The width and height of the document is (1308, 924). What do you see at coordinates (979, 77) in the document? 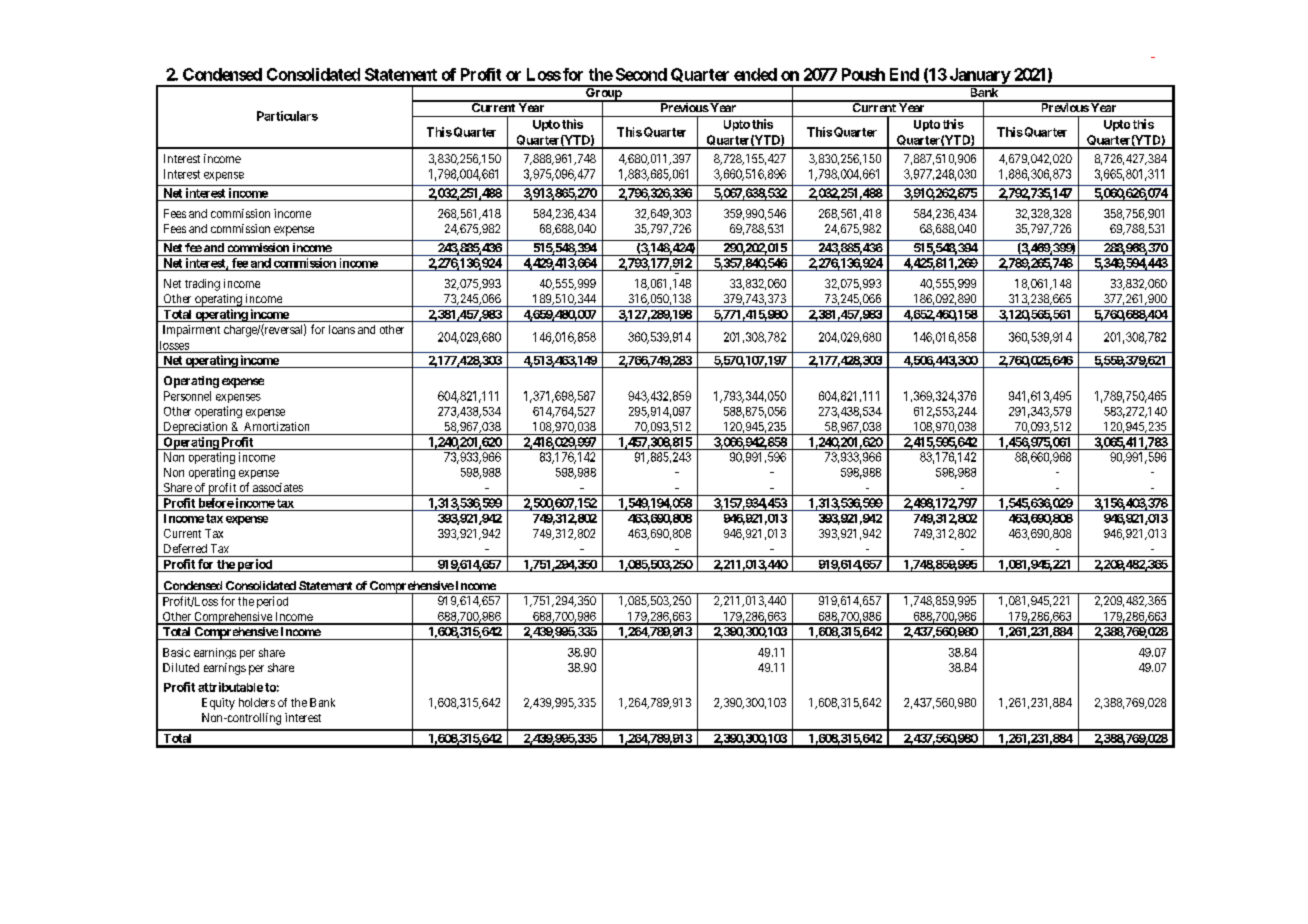
I see `January` at bounding box center [979, 77].
